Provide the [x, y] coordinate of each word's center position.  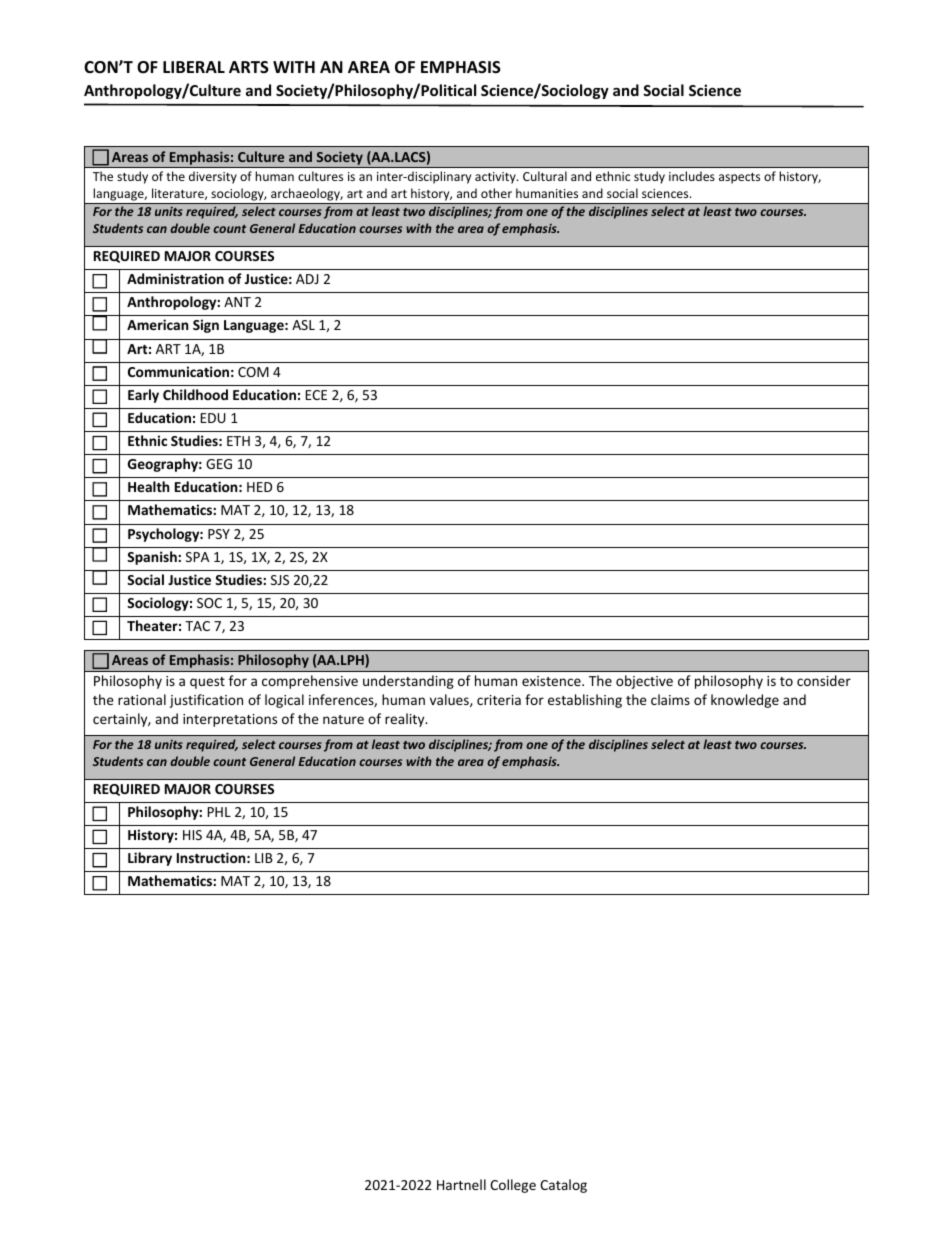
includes [692, 176]
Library [150, 859]
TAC [197, 626]
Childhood [195, 394]
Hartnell [461, 1184]
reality [406, 720]
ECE [316, 395]
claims [670, 699]
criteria [499, 700]
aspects [739, 178]
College [513, 1186]
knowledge [745, 701]
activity [496, 178]
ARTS [249, 67]
